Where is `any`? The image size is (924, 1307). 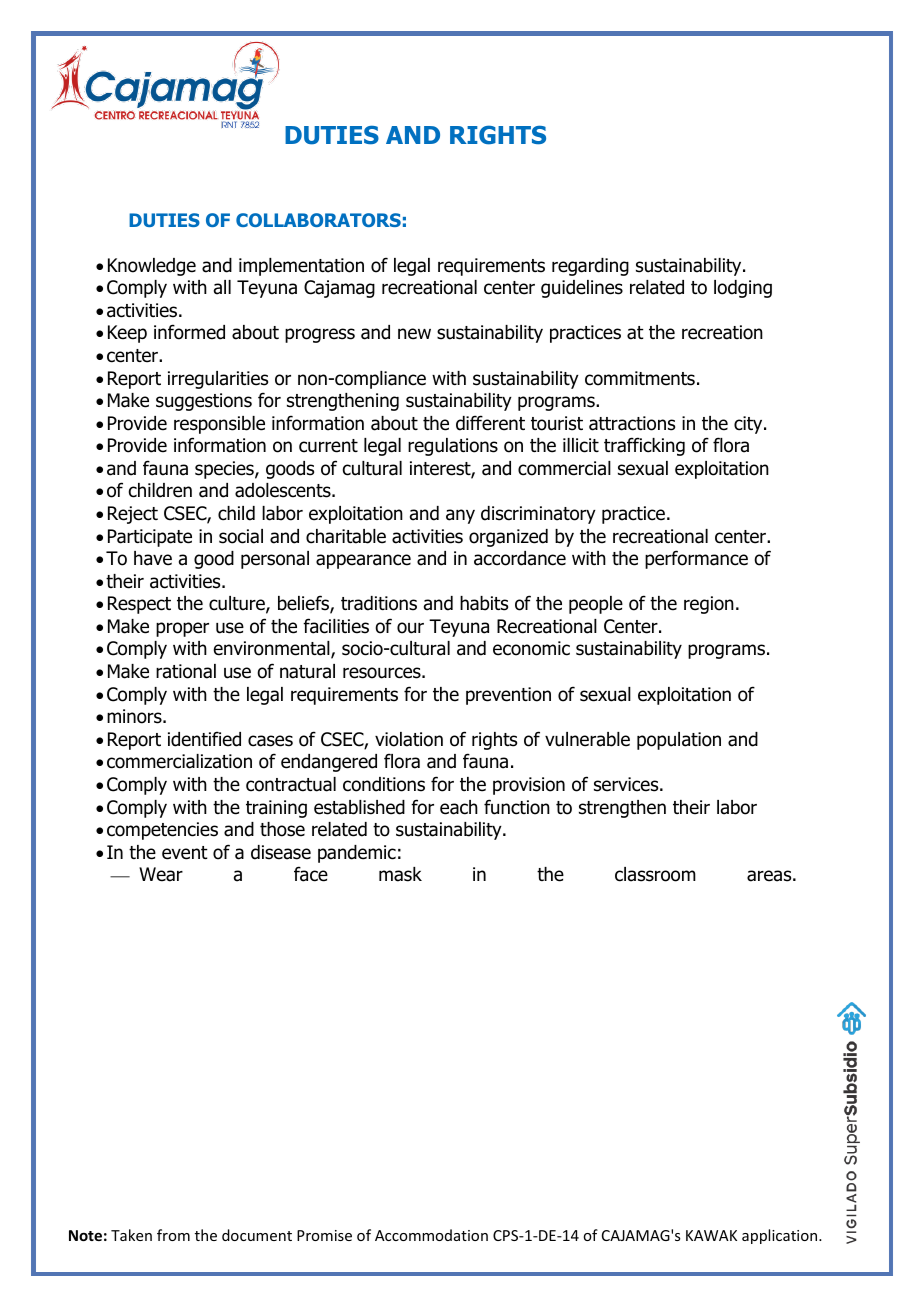 any is located at coordinates (460, 516).
